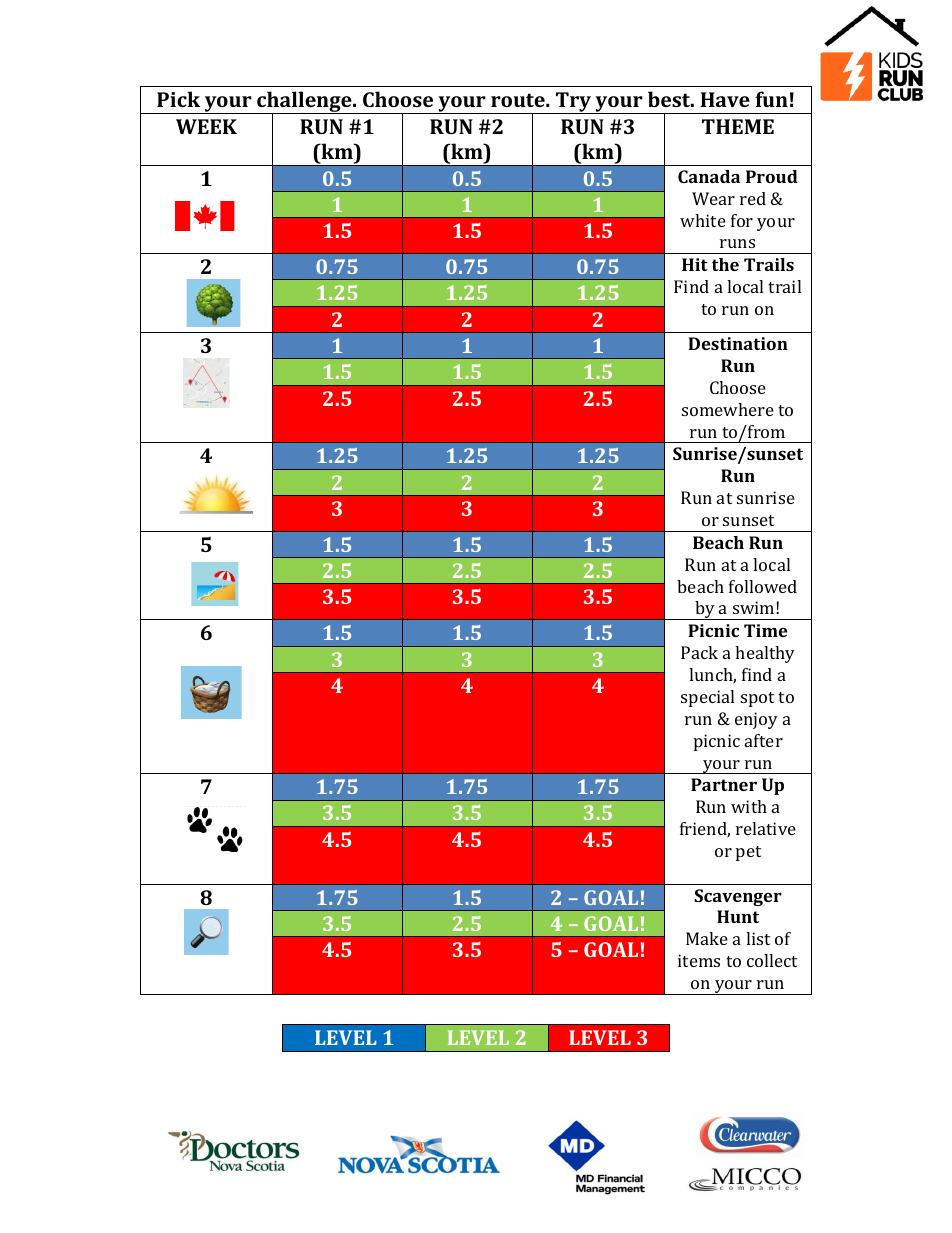 Image resolution: width=952 pixels, height=1233 pixels. What do you see at coordinates (574, 103) in the screenshot?
I see `Try` at bounding box center [574, 103].
